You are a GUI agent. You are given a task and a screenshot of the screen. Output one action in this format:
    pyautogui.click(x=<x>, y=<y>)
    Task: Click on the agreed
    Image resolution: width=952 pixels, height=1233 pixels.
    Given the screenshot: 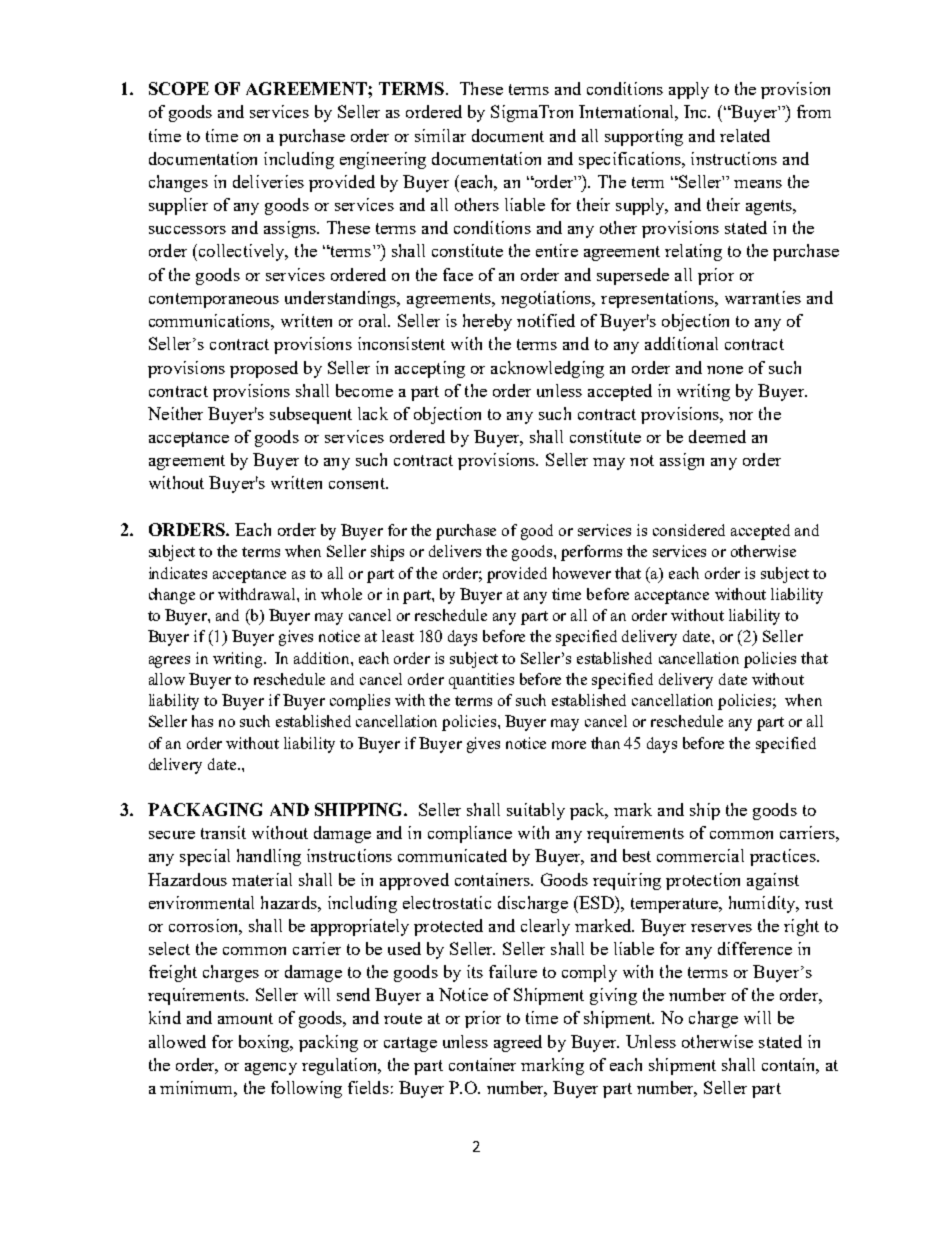 What is the action you would take?
    pyautogui.click(x=518, y=1043)
